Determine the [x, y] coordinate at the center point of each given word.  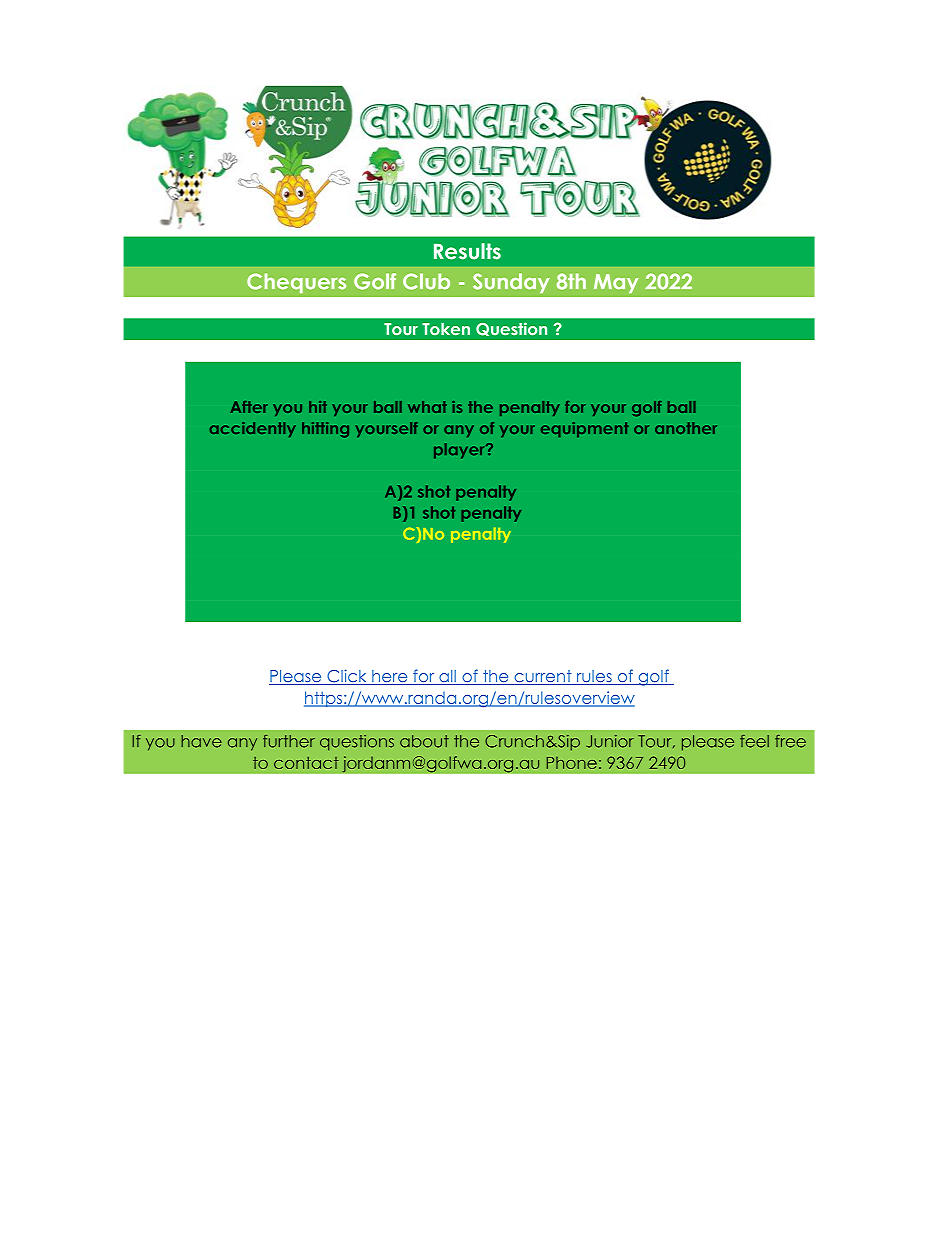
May [616, 283]
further [289, 741]
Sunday [511, 283]
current [543, 677]
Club [426, 281]
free [790, 741]
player [460, 451]
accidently [253, 429]
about [424, 741]
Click [347, 677]
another [686, 428]
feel [754, 741]
